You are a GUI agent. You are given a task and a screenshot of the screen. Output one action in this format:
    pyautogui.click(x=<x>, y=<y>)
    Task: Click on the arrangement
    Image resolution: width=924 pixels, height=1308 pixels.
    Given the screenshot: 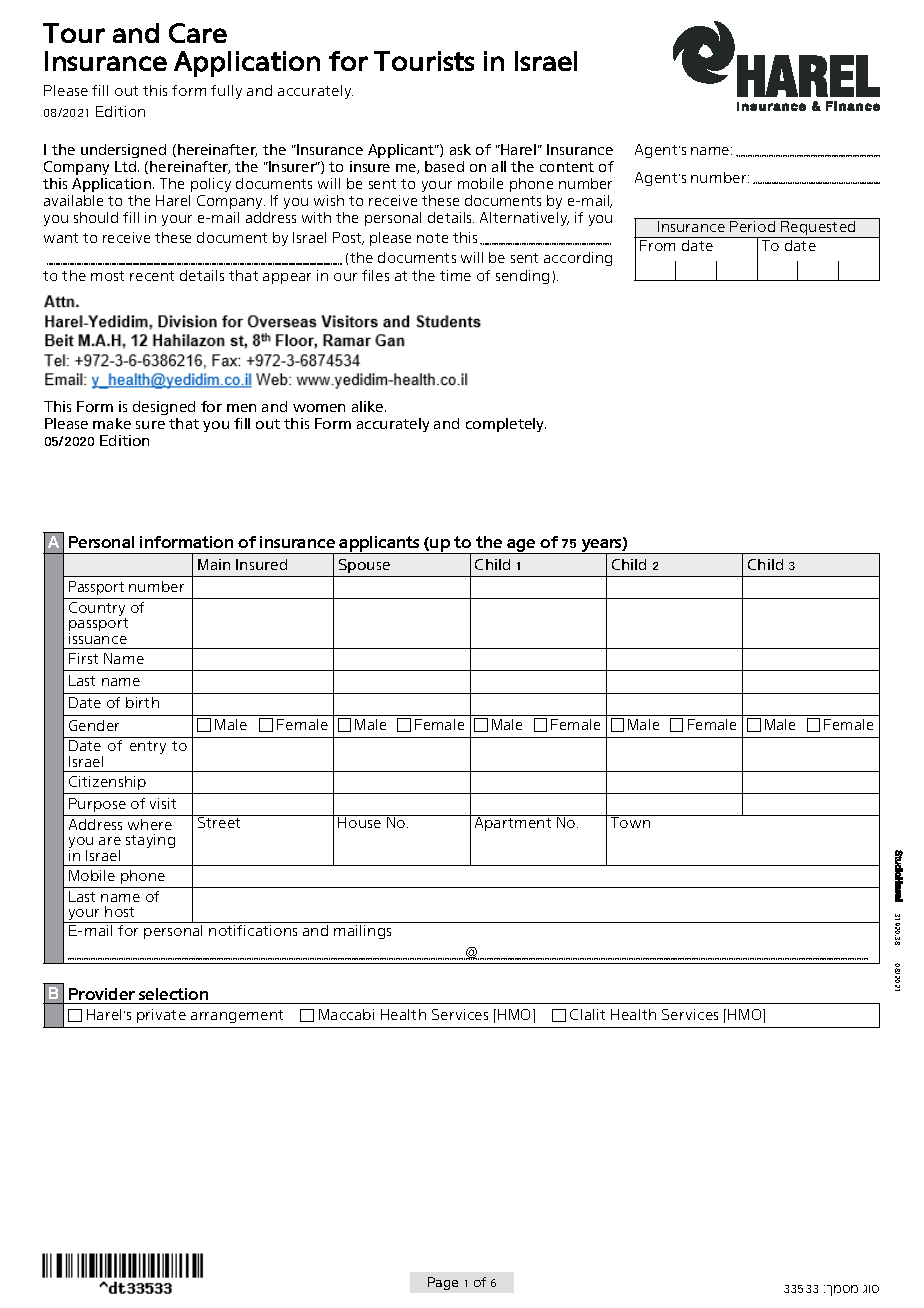 What is the action you would take?
    pyautogui.click(x=237, y=1016)
